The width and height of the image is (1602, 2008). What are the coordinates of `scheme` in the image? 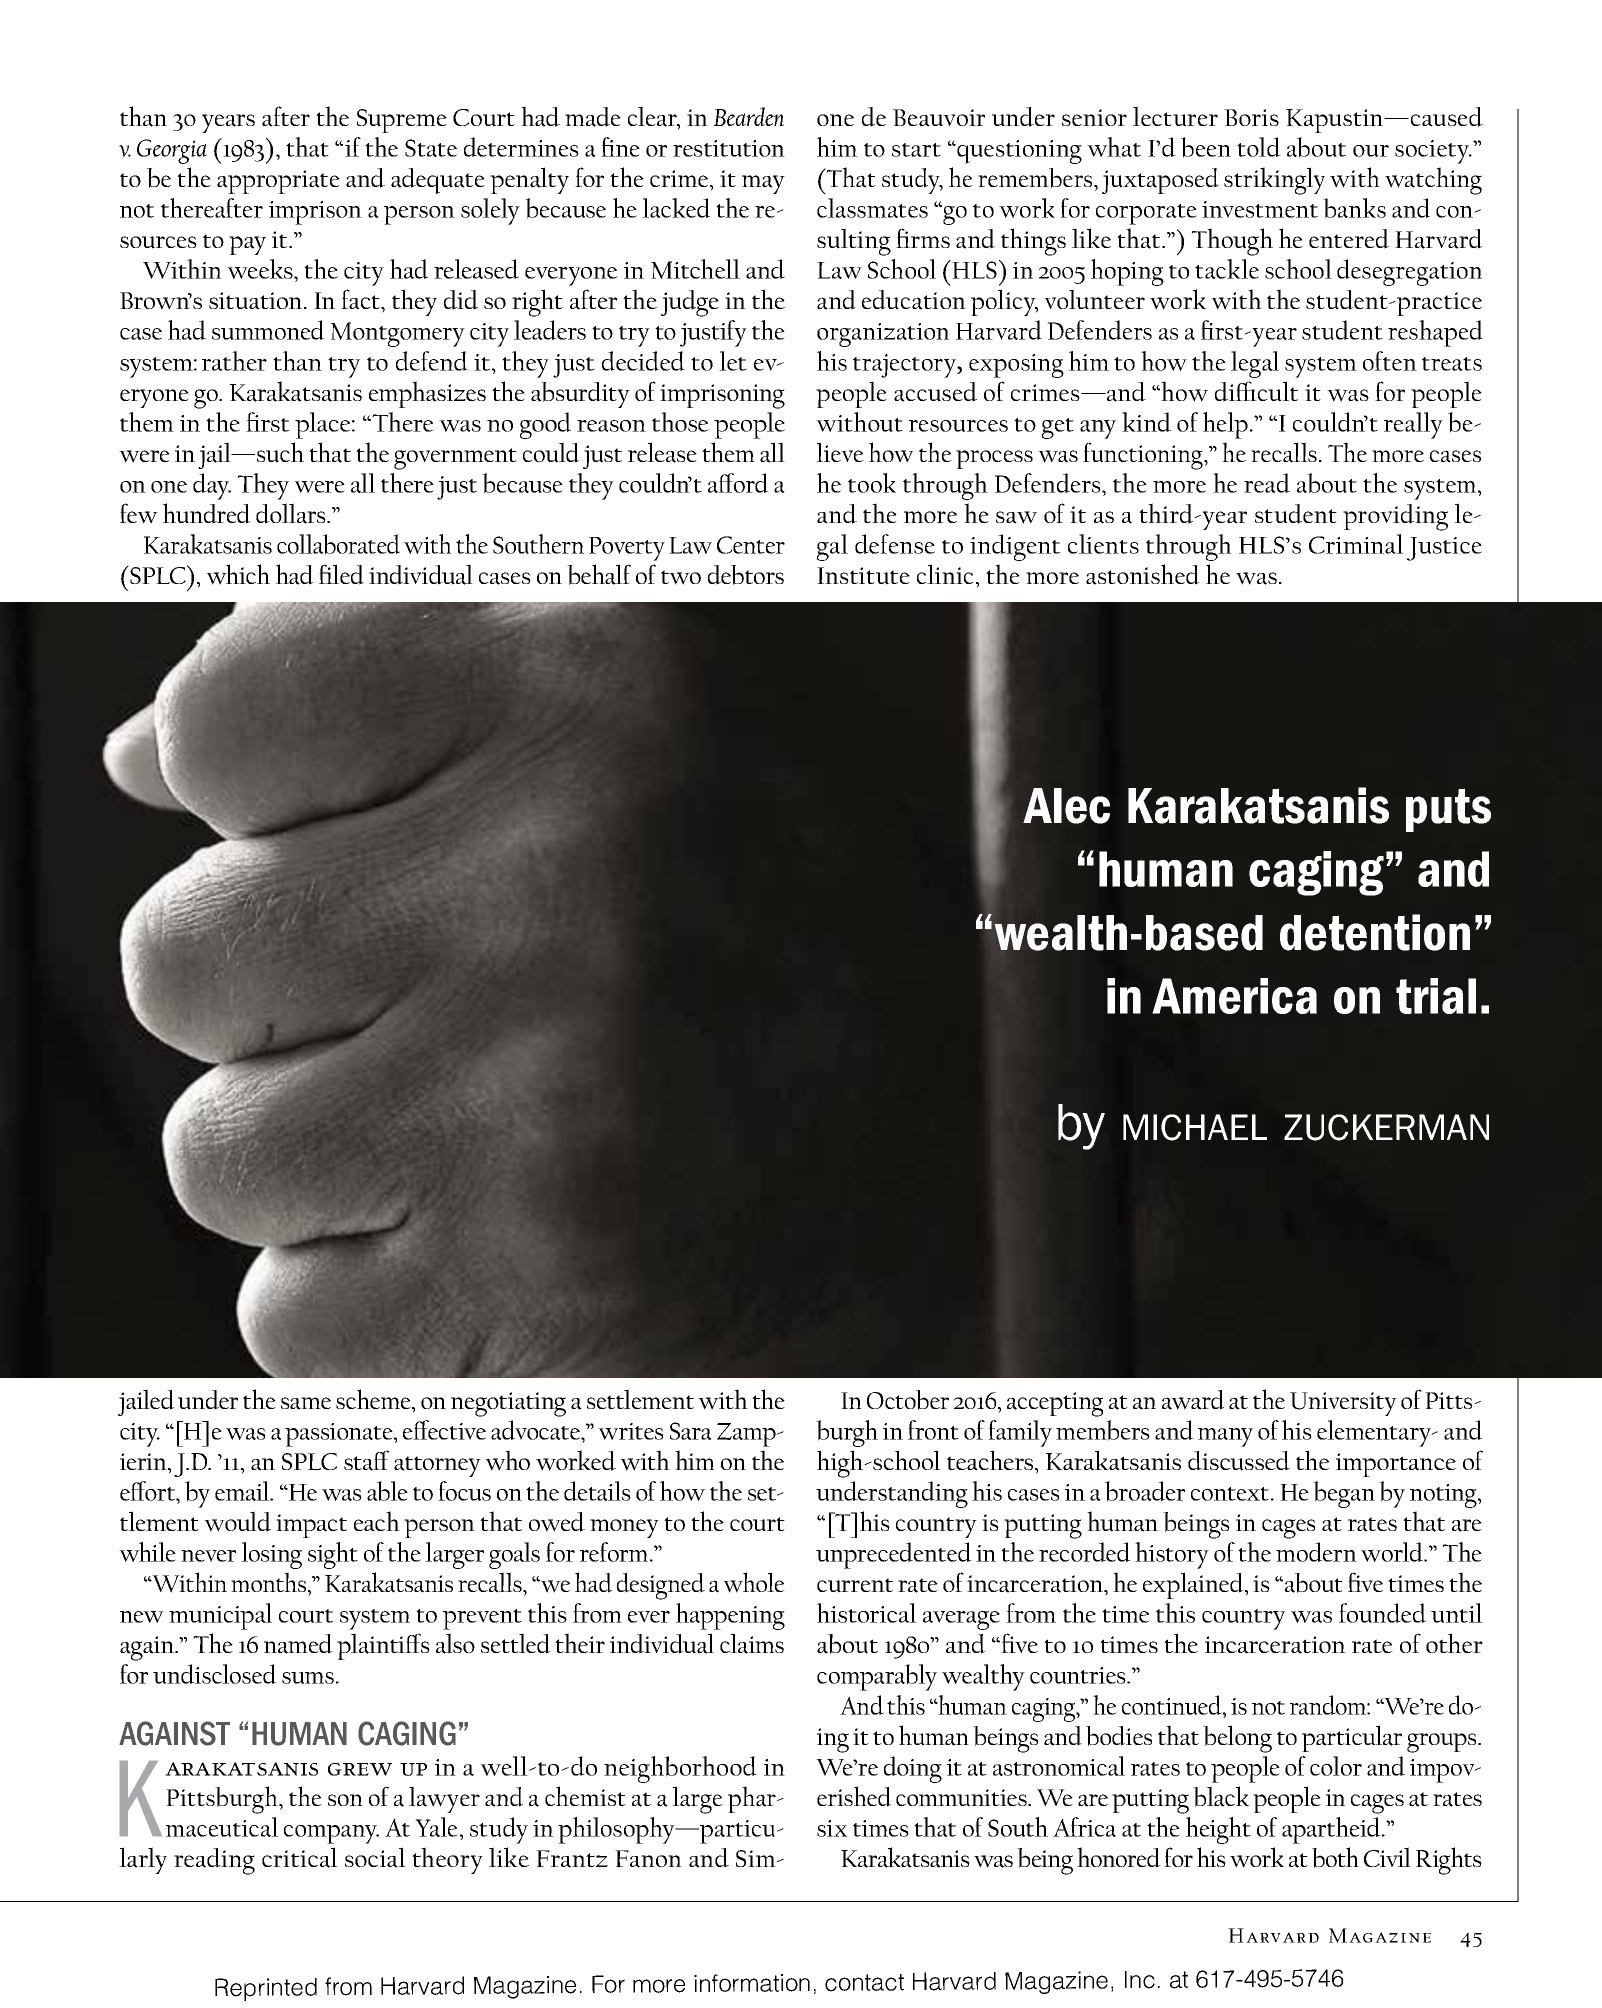 It's located at (374, 1399).
